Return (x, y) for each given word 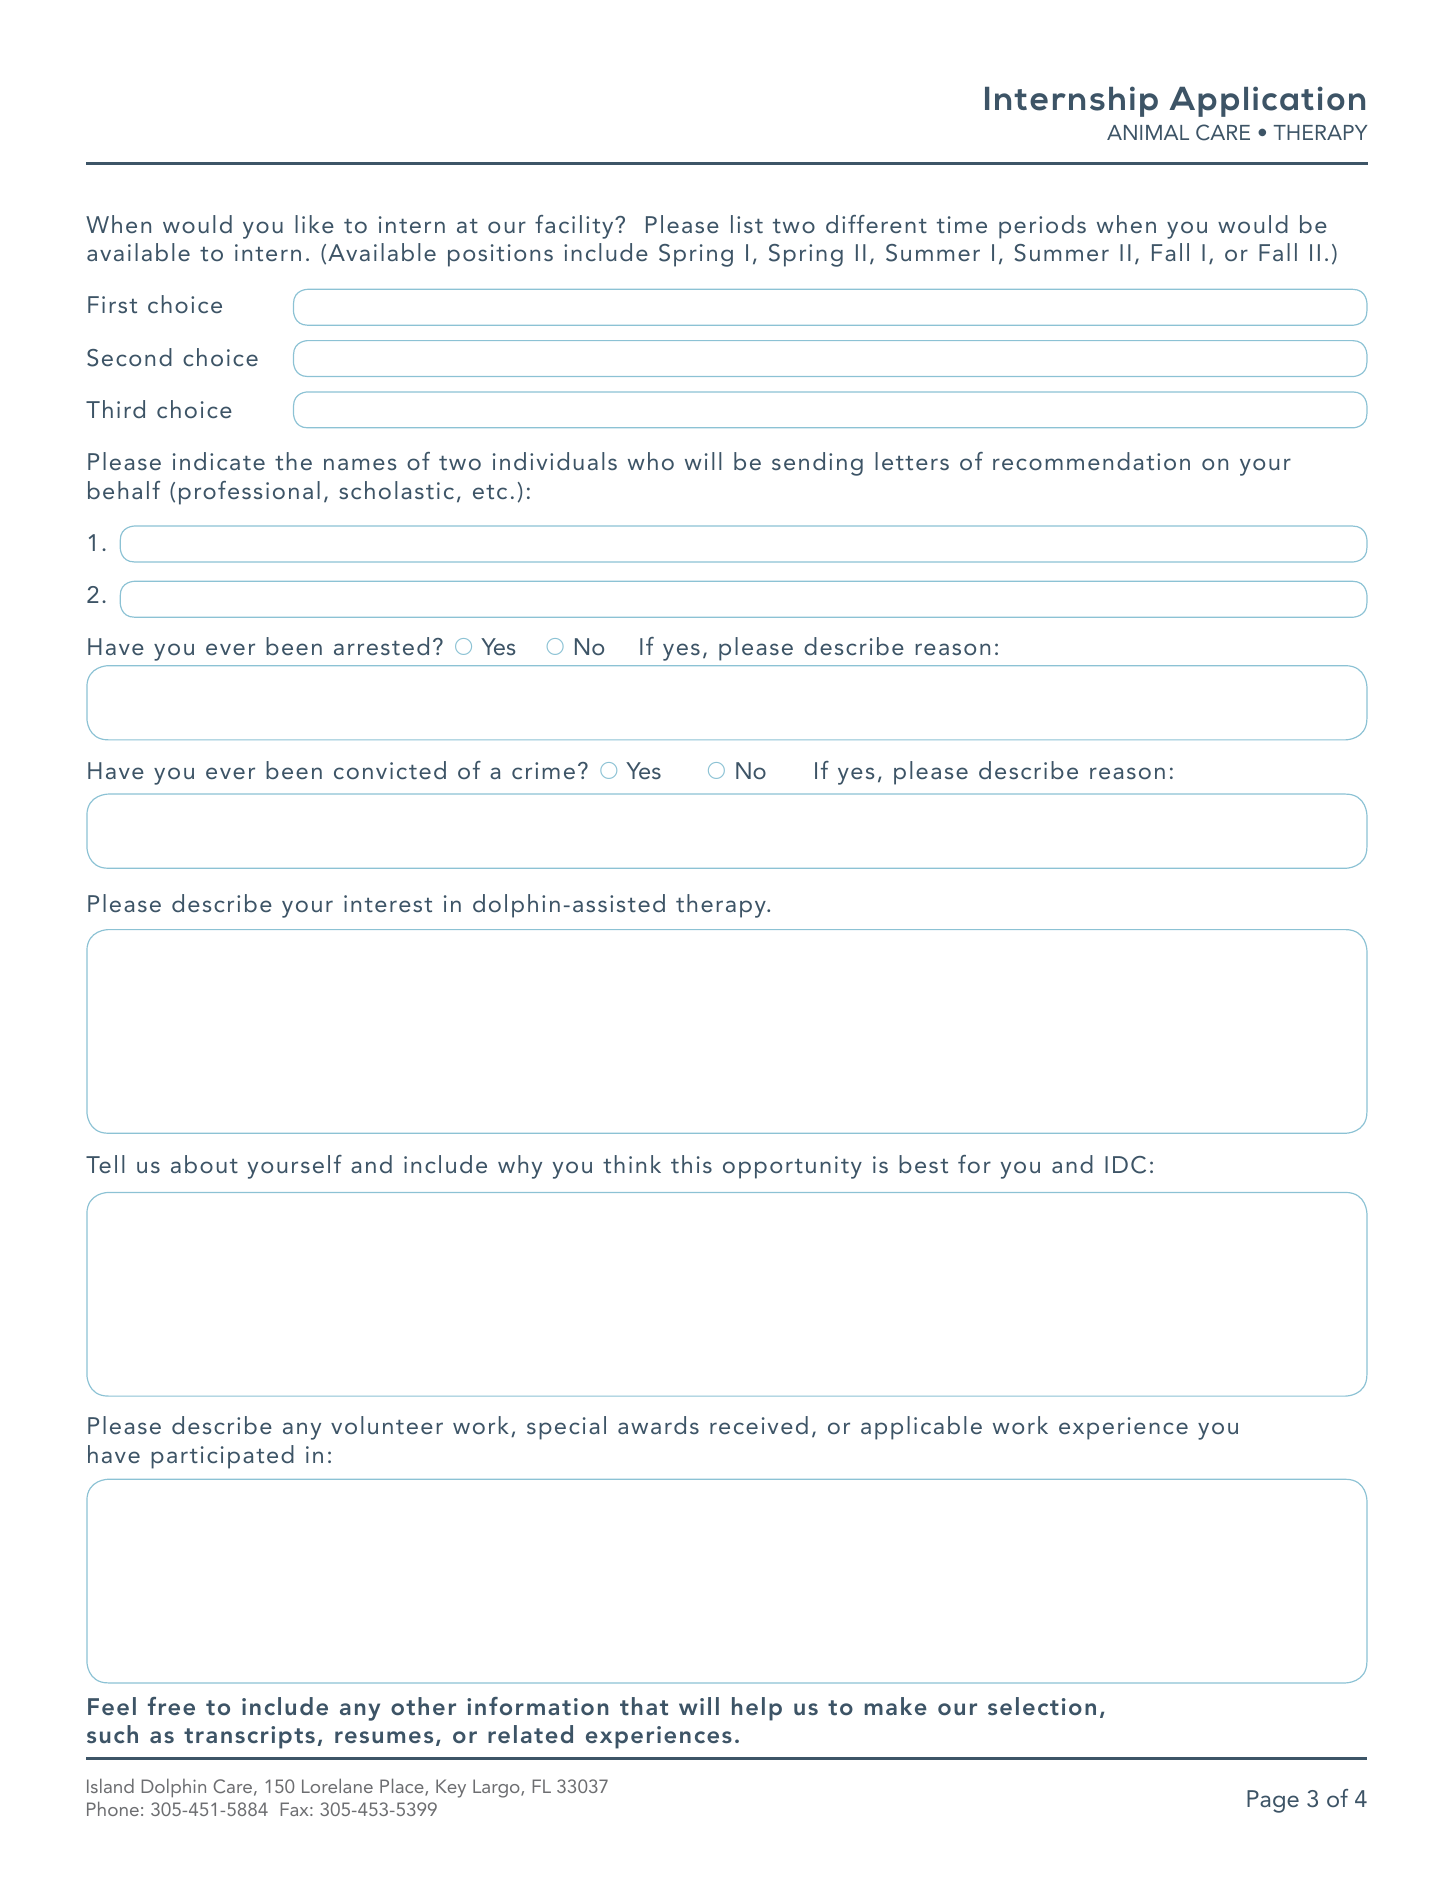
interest (388, 903)
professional (249, 493)
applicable (921, 1428)
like (314, 224)
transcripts (249, 1737)
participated (222, 1457)
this (691, 1164)
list (747, 224)
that (644, 1706)
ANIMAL (1148, 132)
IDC (1125, 1165)
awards (658, 1425)
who (651, 461)
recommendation (1091, 461)
